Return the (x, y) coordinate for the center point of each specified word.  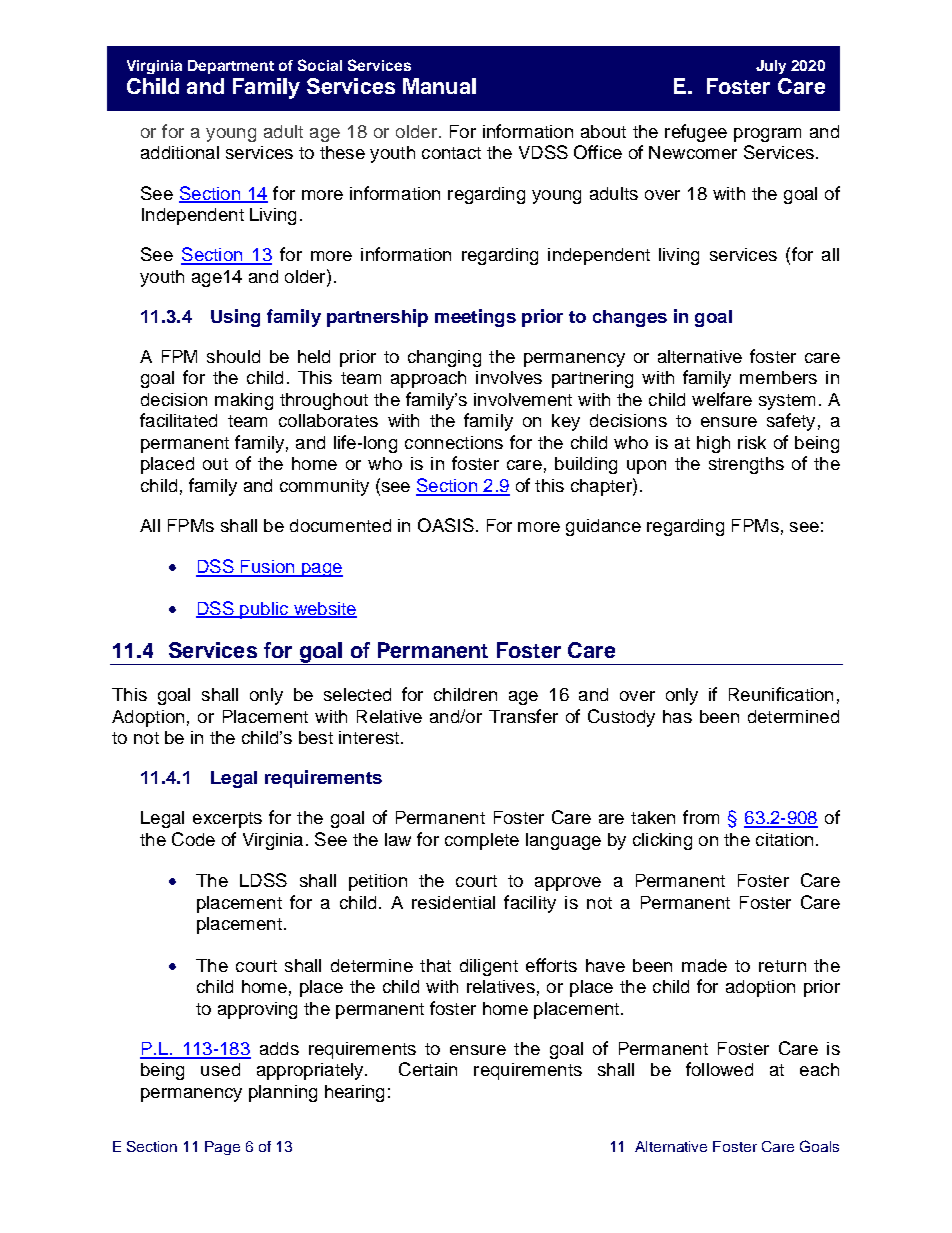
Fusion (268, 568)
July (771, 67)
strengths (746, 465)
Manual (439, 86)
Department (231, 67)
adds (279, 1048)
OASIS (446, 525)
